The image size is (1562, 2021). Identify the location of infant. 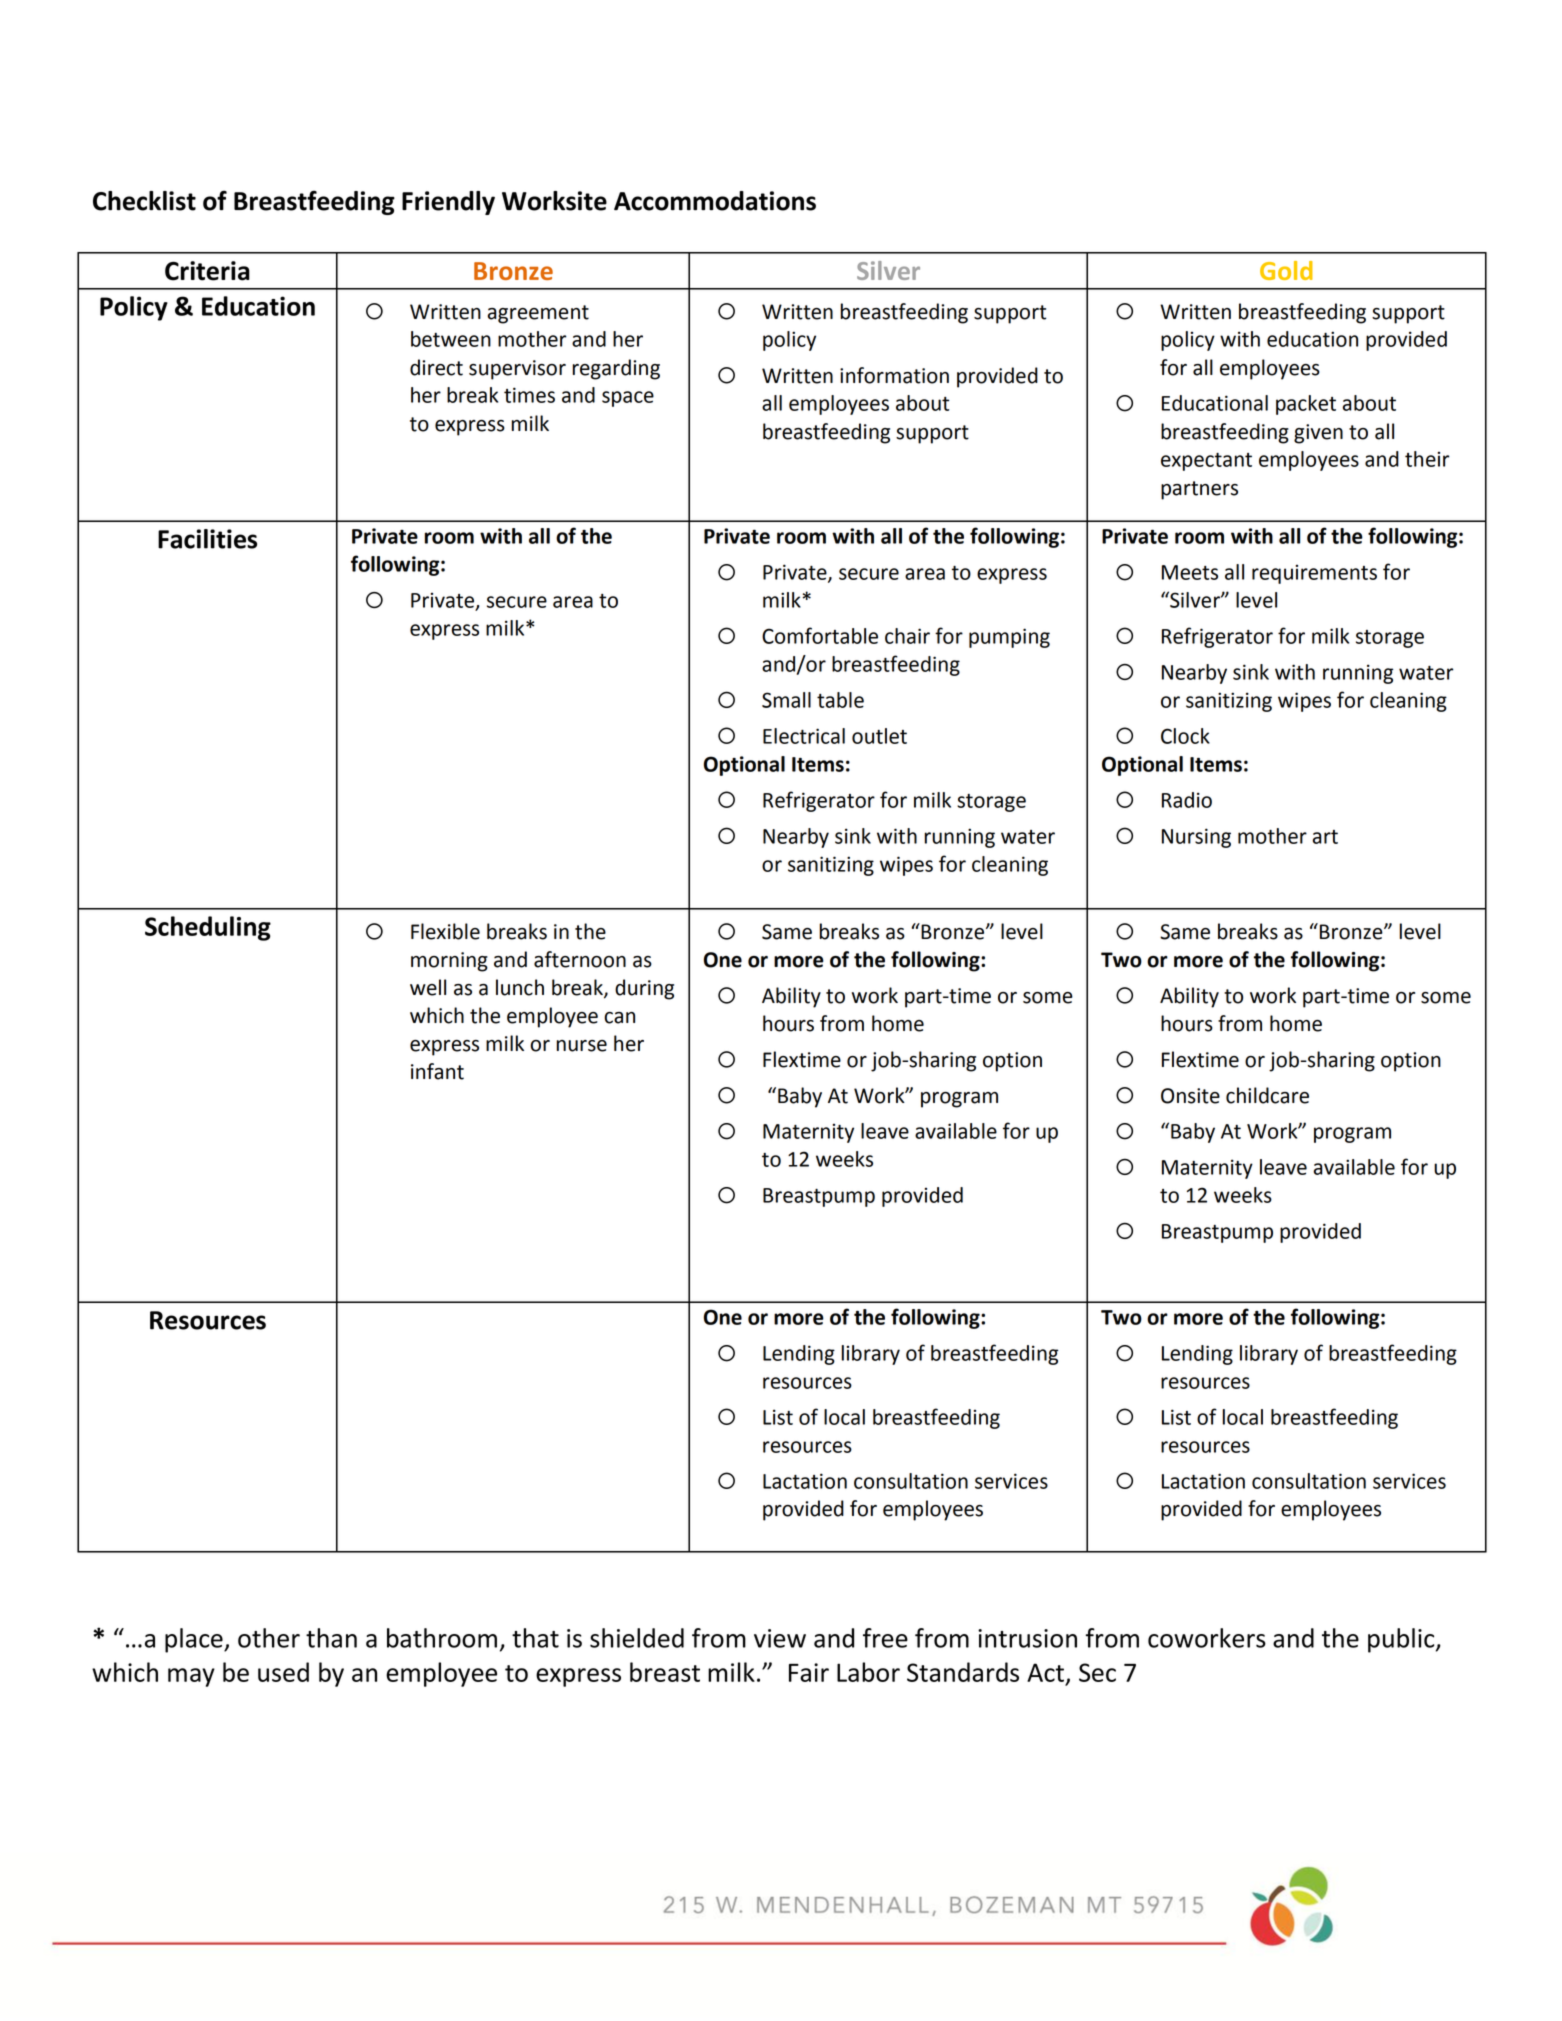
(437, 1071).
